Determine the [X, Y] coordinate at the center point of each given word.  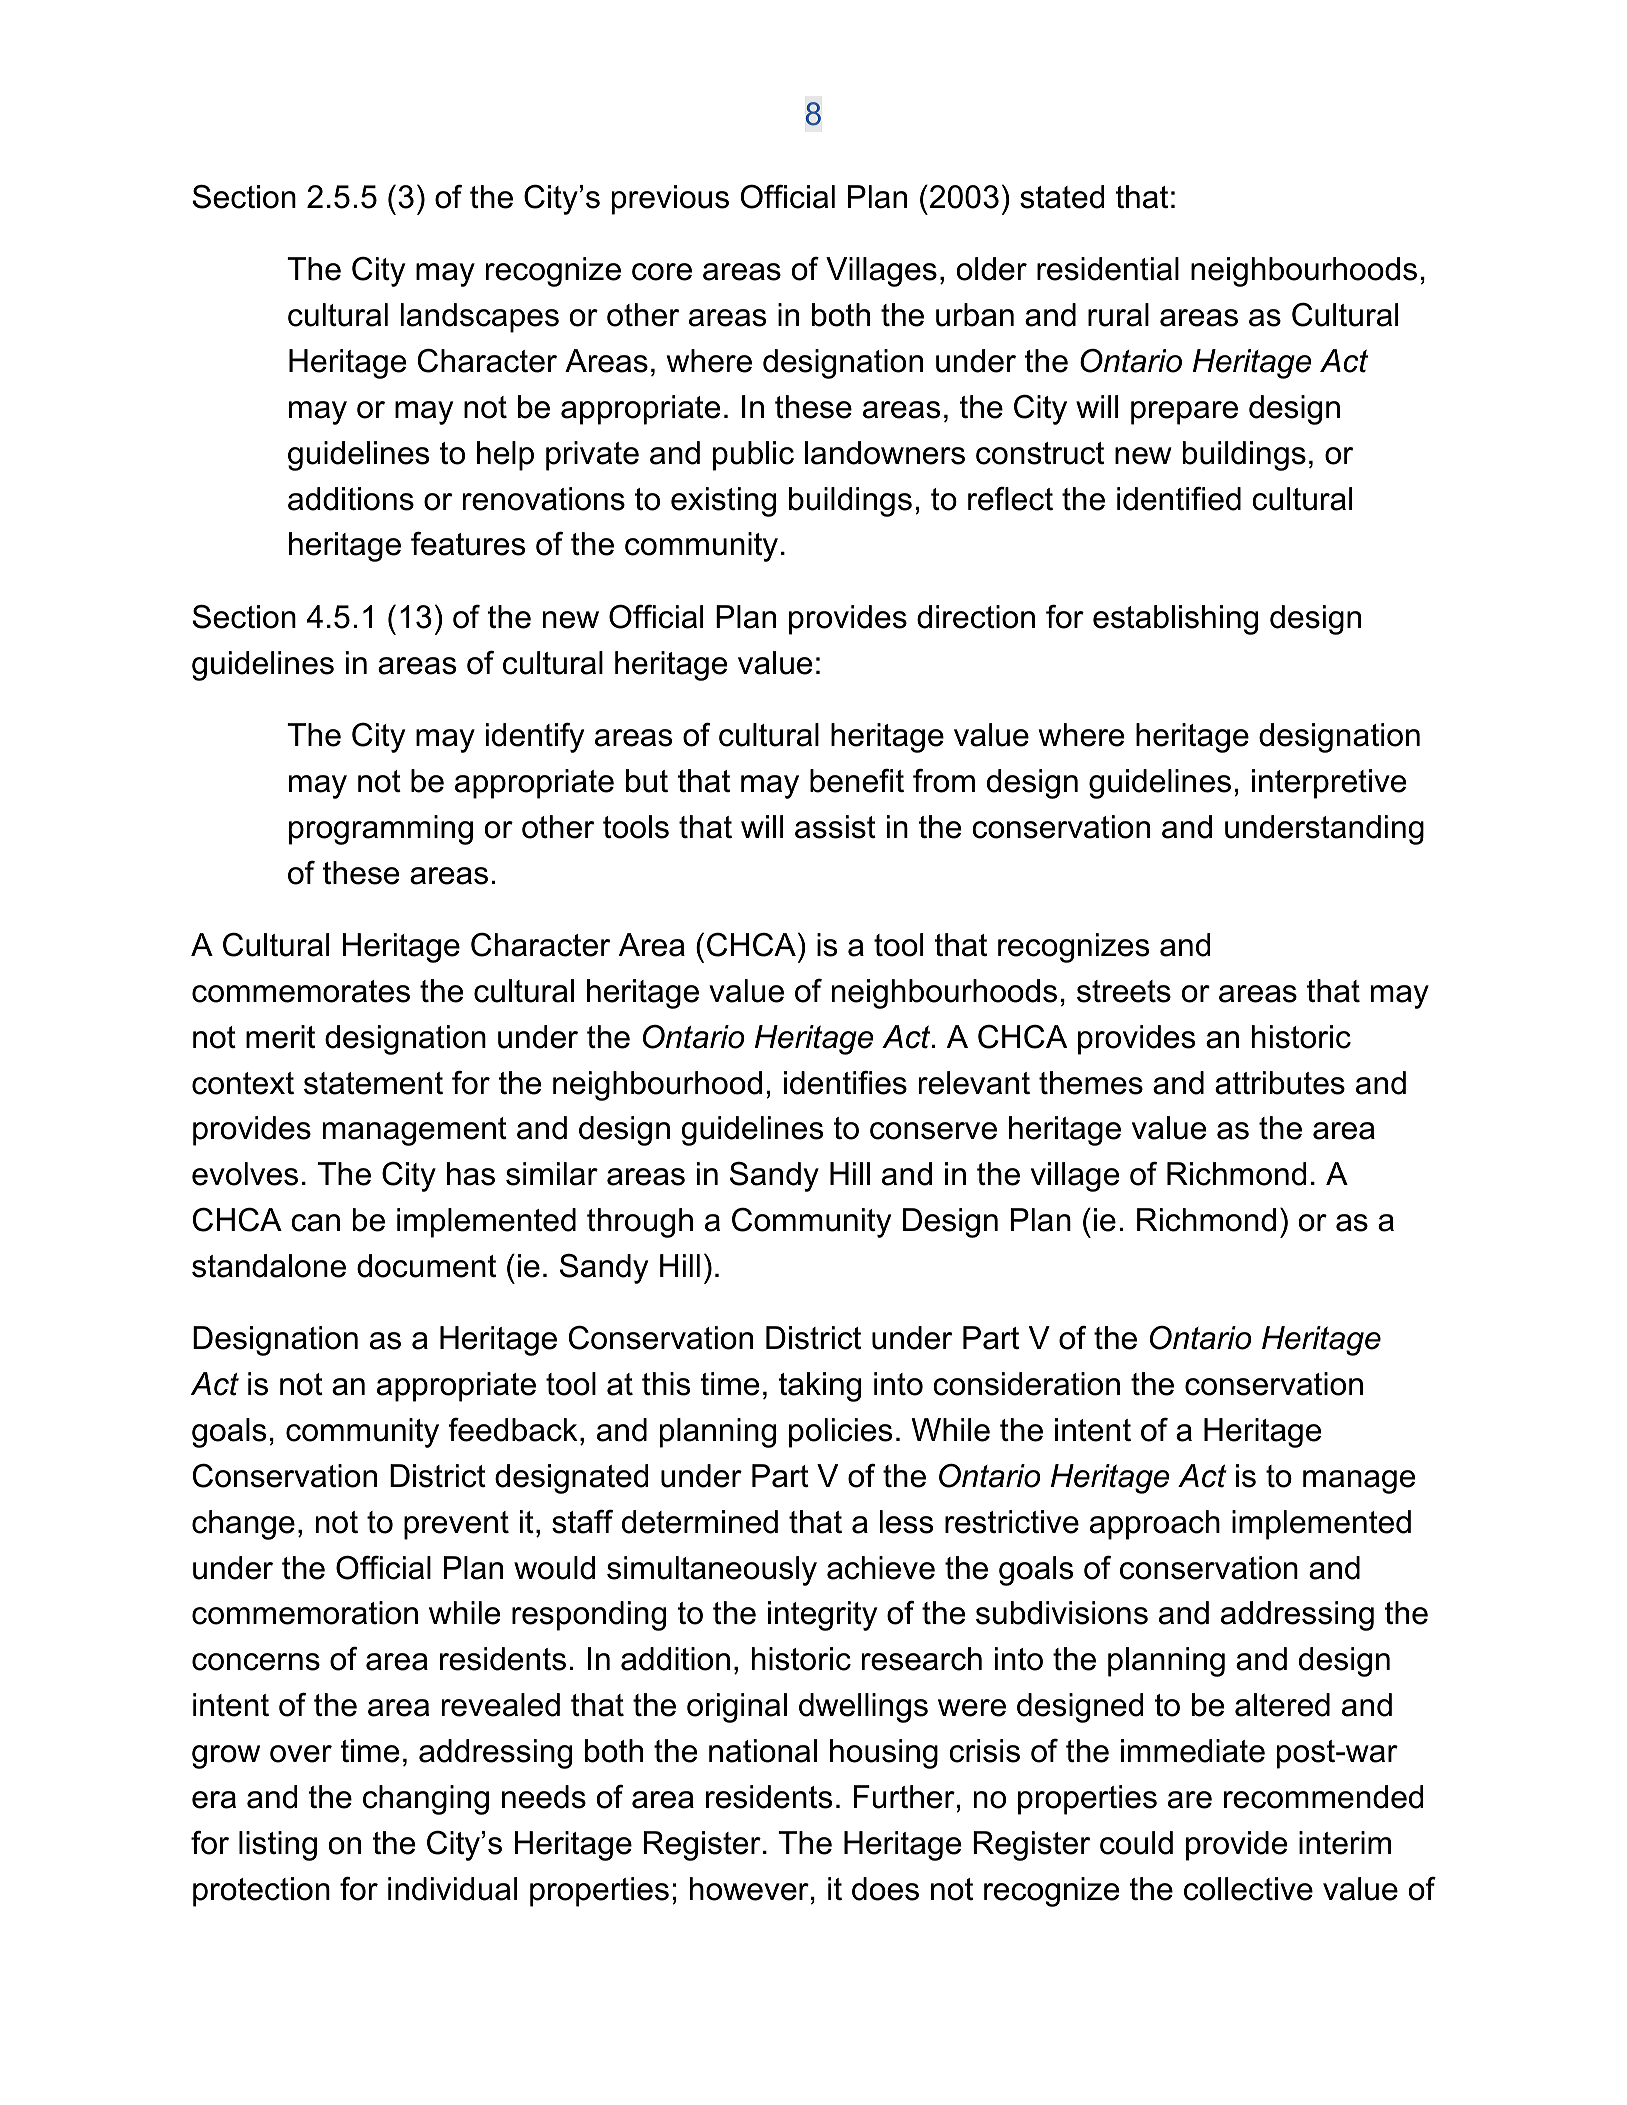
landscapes [479, 318]
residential [1108, 269]
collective [1248, 1889]
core [662, 272]
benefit [857, 780]
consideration [1026, 1384]
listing [278, 1846]
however [749, 1889]
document [426, 1266]
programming [381, 830]
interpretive [1329, 784]
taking [820, 1387]
